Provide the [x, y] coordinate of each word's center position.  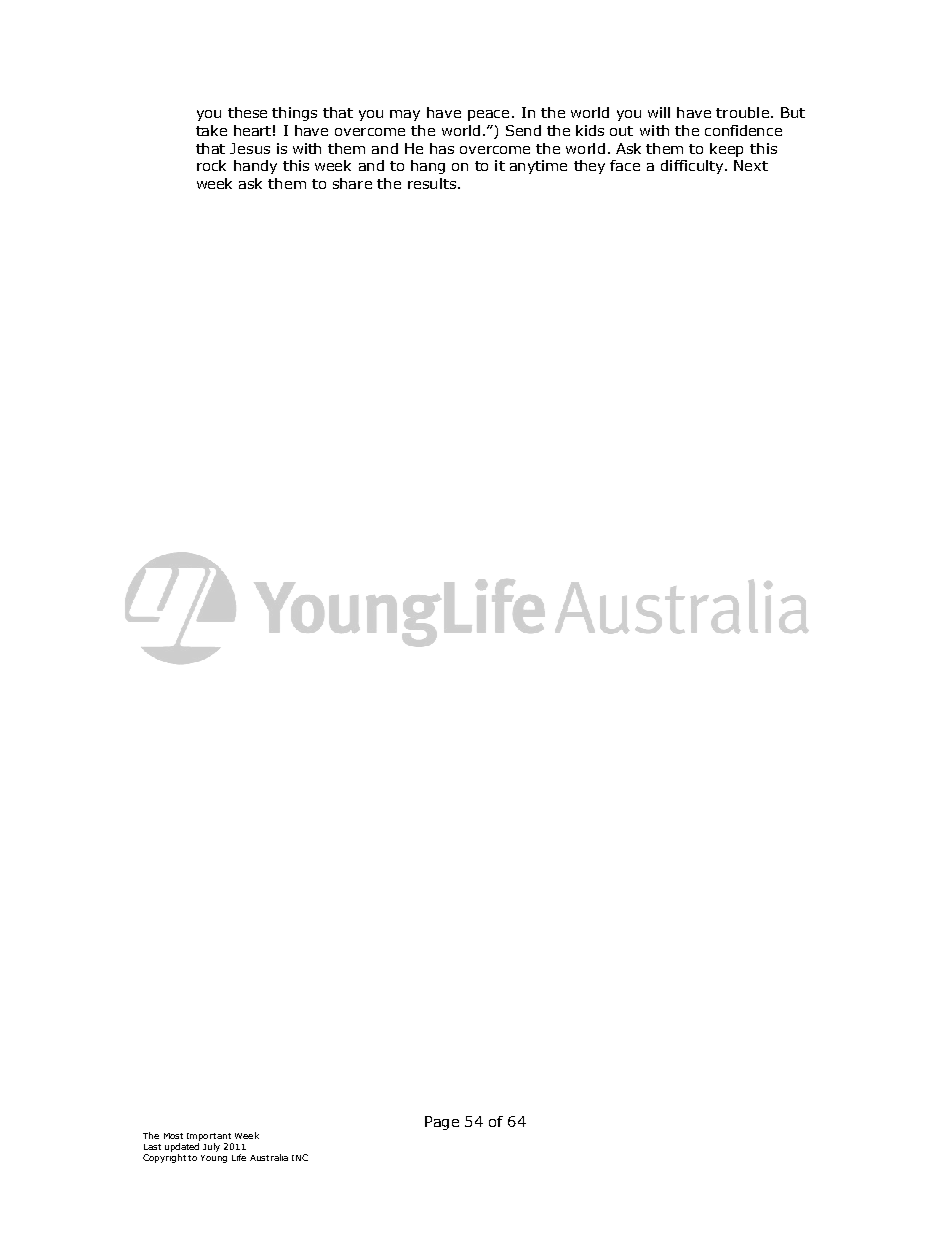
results [432, 183]
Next [751, 165]
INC [300, 1157]
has [442, 148]
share [352, 183]
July [211, 1147]
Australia [269, 1157]
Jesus [250, 148]
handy [255, 167]
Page [442, 1123]
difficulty [693, 167]
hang [428, 167]
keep [726, 150]
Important [209, 1137]
